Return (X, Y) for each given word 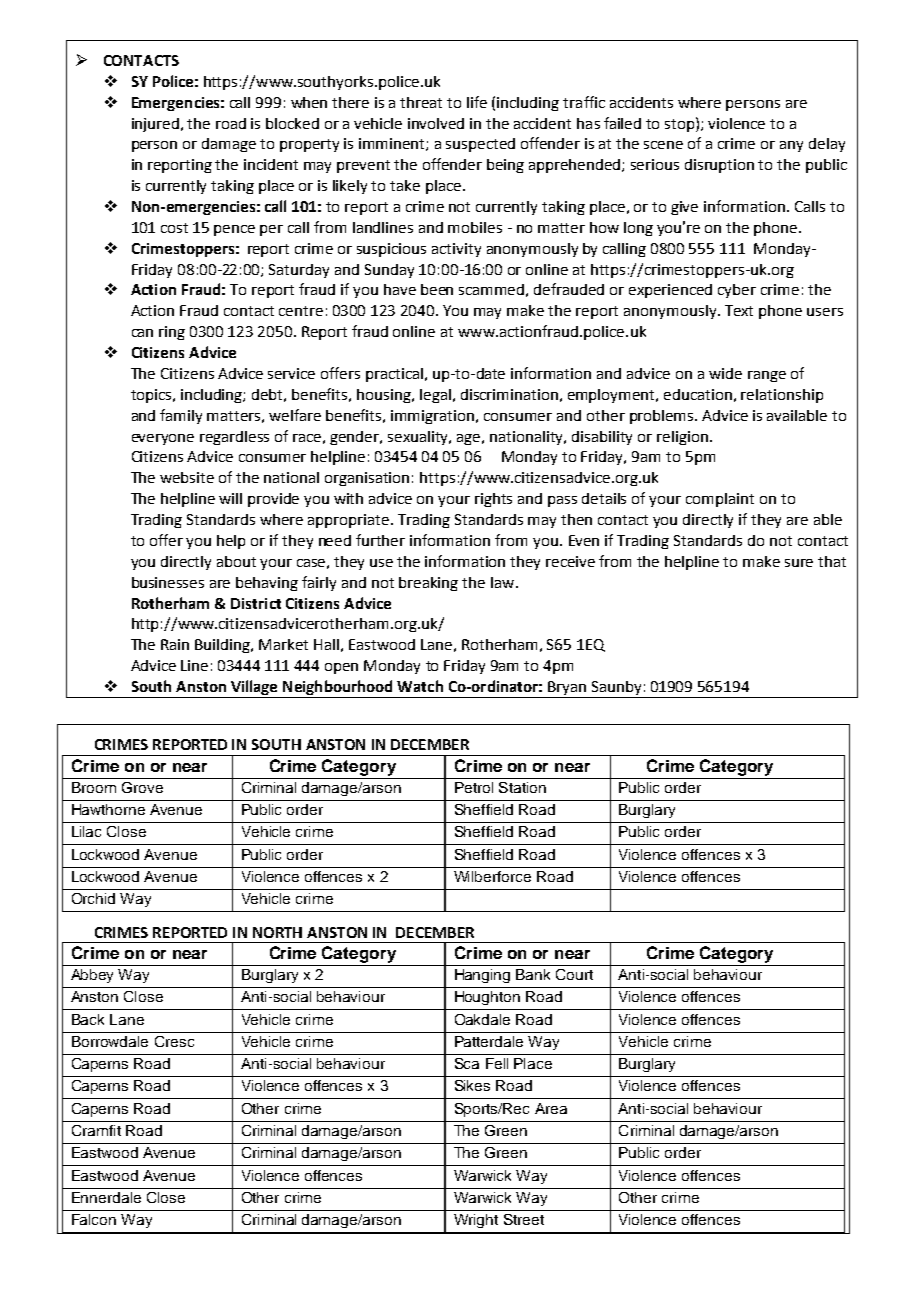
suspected (480, 145)
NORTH (277, 932)
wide (725, 373)
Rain (175, 644)
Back (88, 1019)
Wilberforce (492, 876)
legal (435, 396)
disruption (719, 166)
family (181, 416)
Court (574, 974)
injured (155, 125)
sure (799, 563)
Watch (420, 686)
